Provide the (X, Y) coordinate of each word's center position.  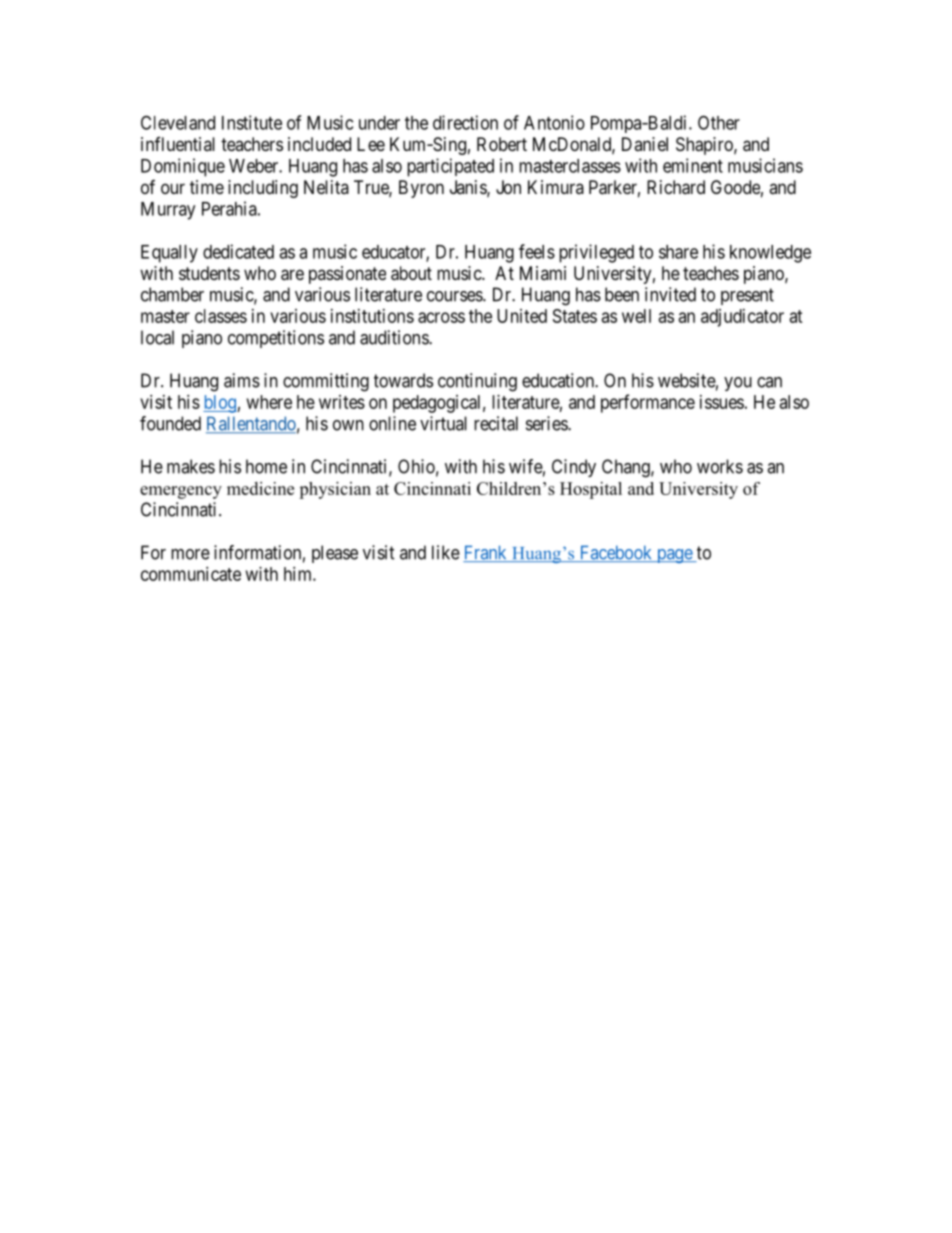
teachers (252, 144)
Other (719, 122)
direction (465, 122)
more (190, 554)
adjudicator (742, 318)
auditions (395, 337)
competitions (276, 339)
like (446, 552)
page (674, 556)
